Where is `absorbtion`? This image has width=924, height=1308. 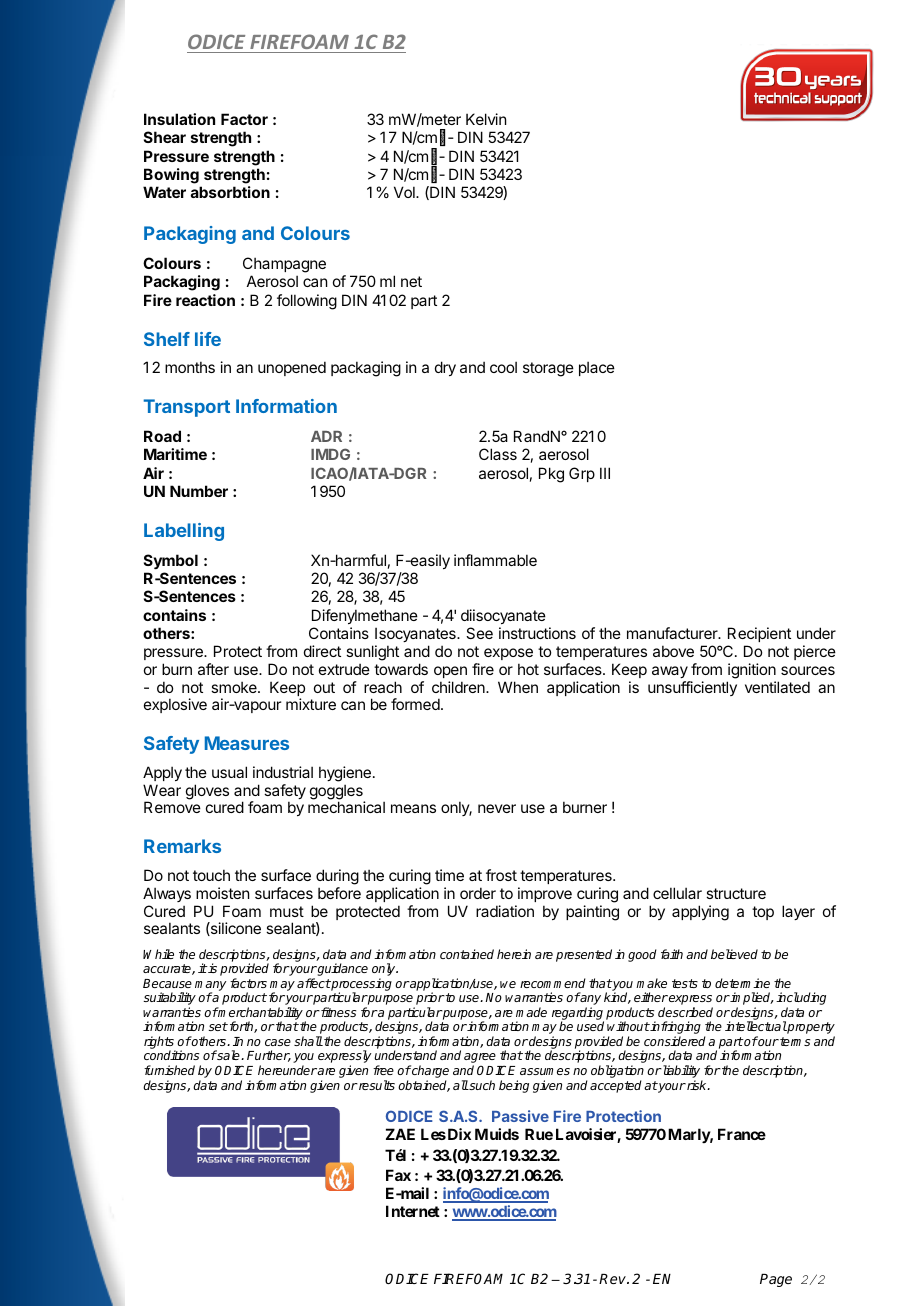 absorbtion is located at coordinates (230, 192).
